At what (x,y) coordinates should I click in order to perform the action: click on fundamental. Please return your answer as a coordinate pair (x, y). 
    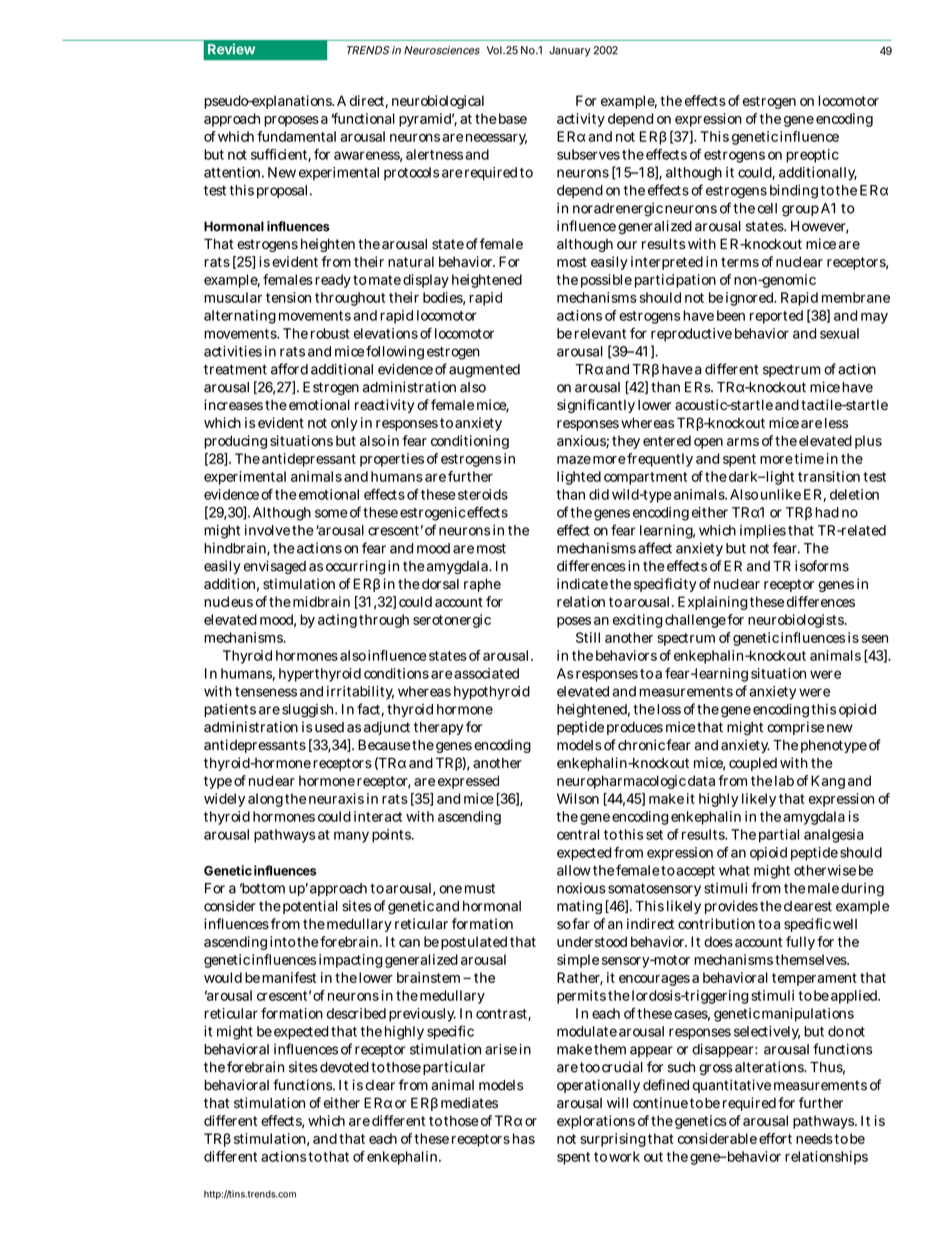
    Looking at the image, I should click on (296, 136).
